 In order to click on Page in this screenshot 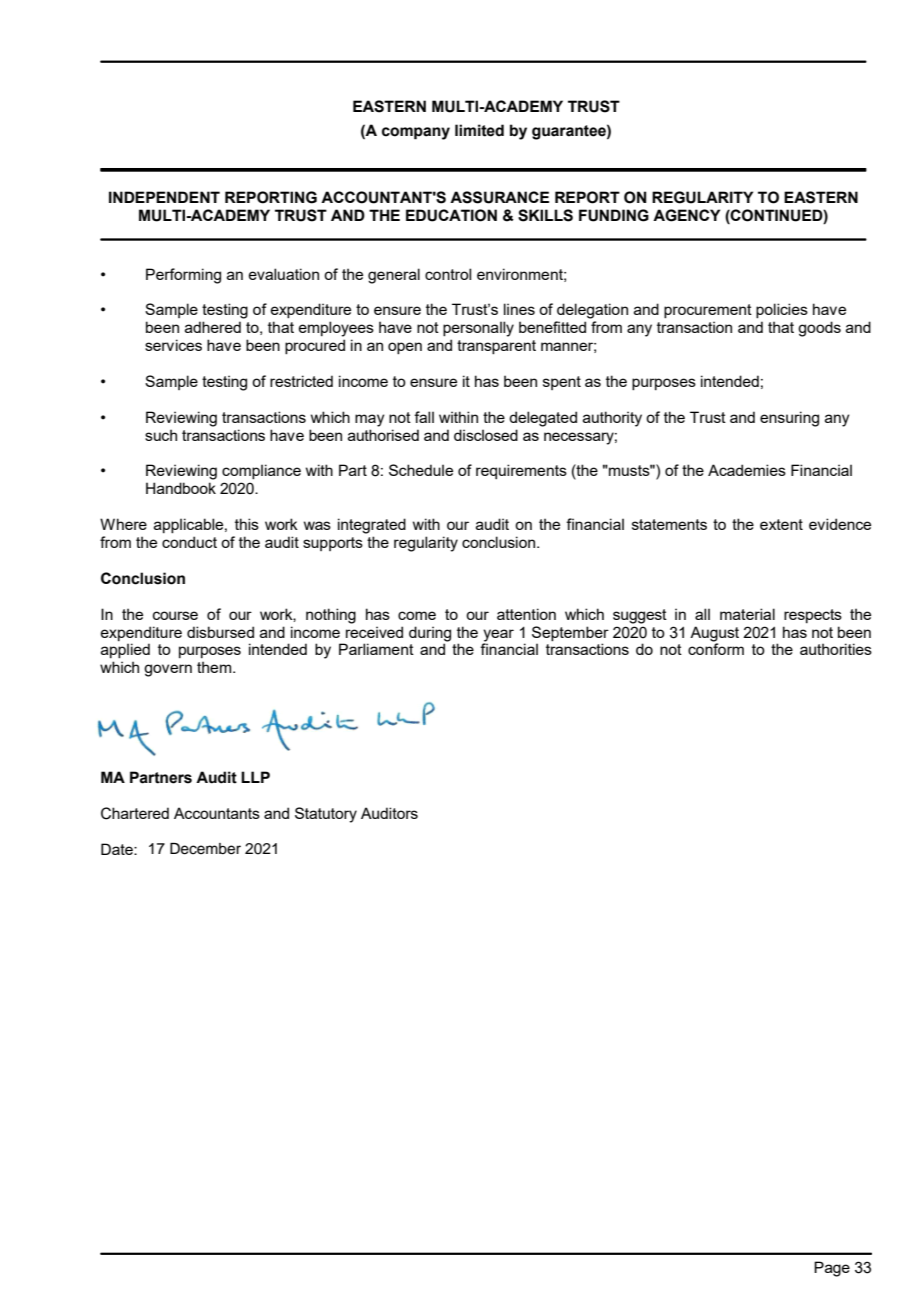, I will do `click(832, 1269)`.
